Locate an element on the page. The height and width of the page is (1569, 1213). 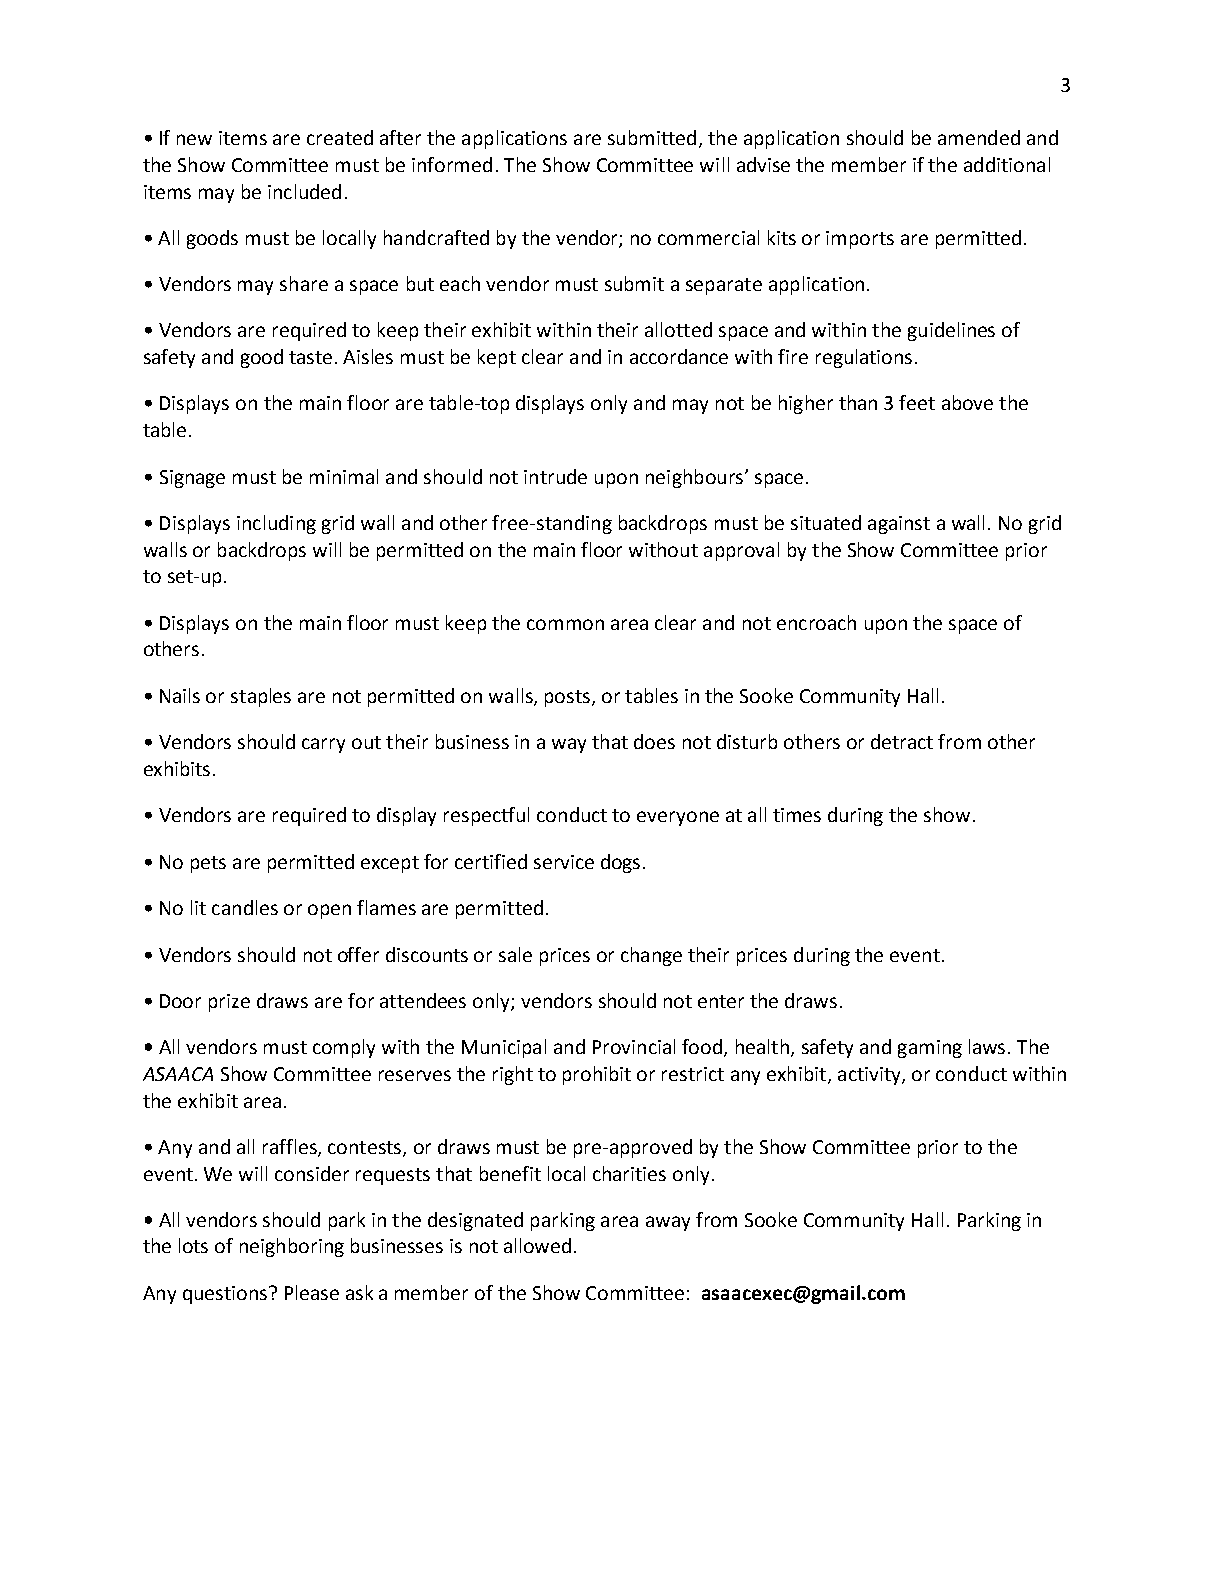
away is located at coordinates (668, 1223).
